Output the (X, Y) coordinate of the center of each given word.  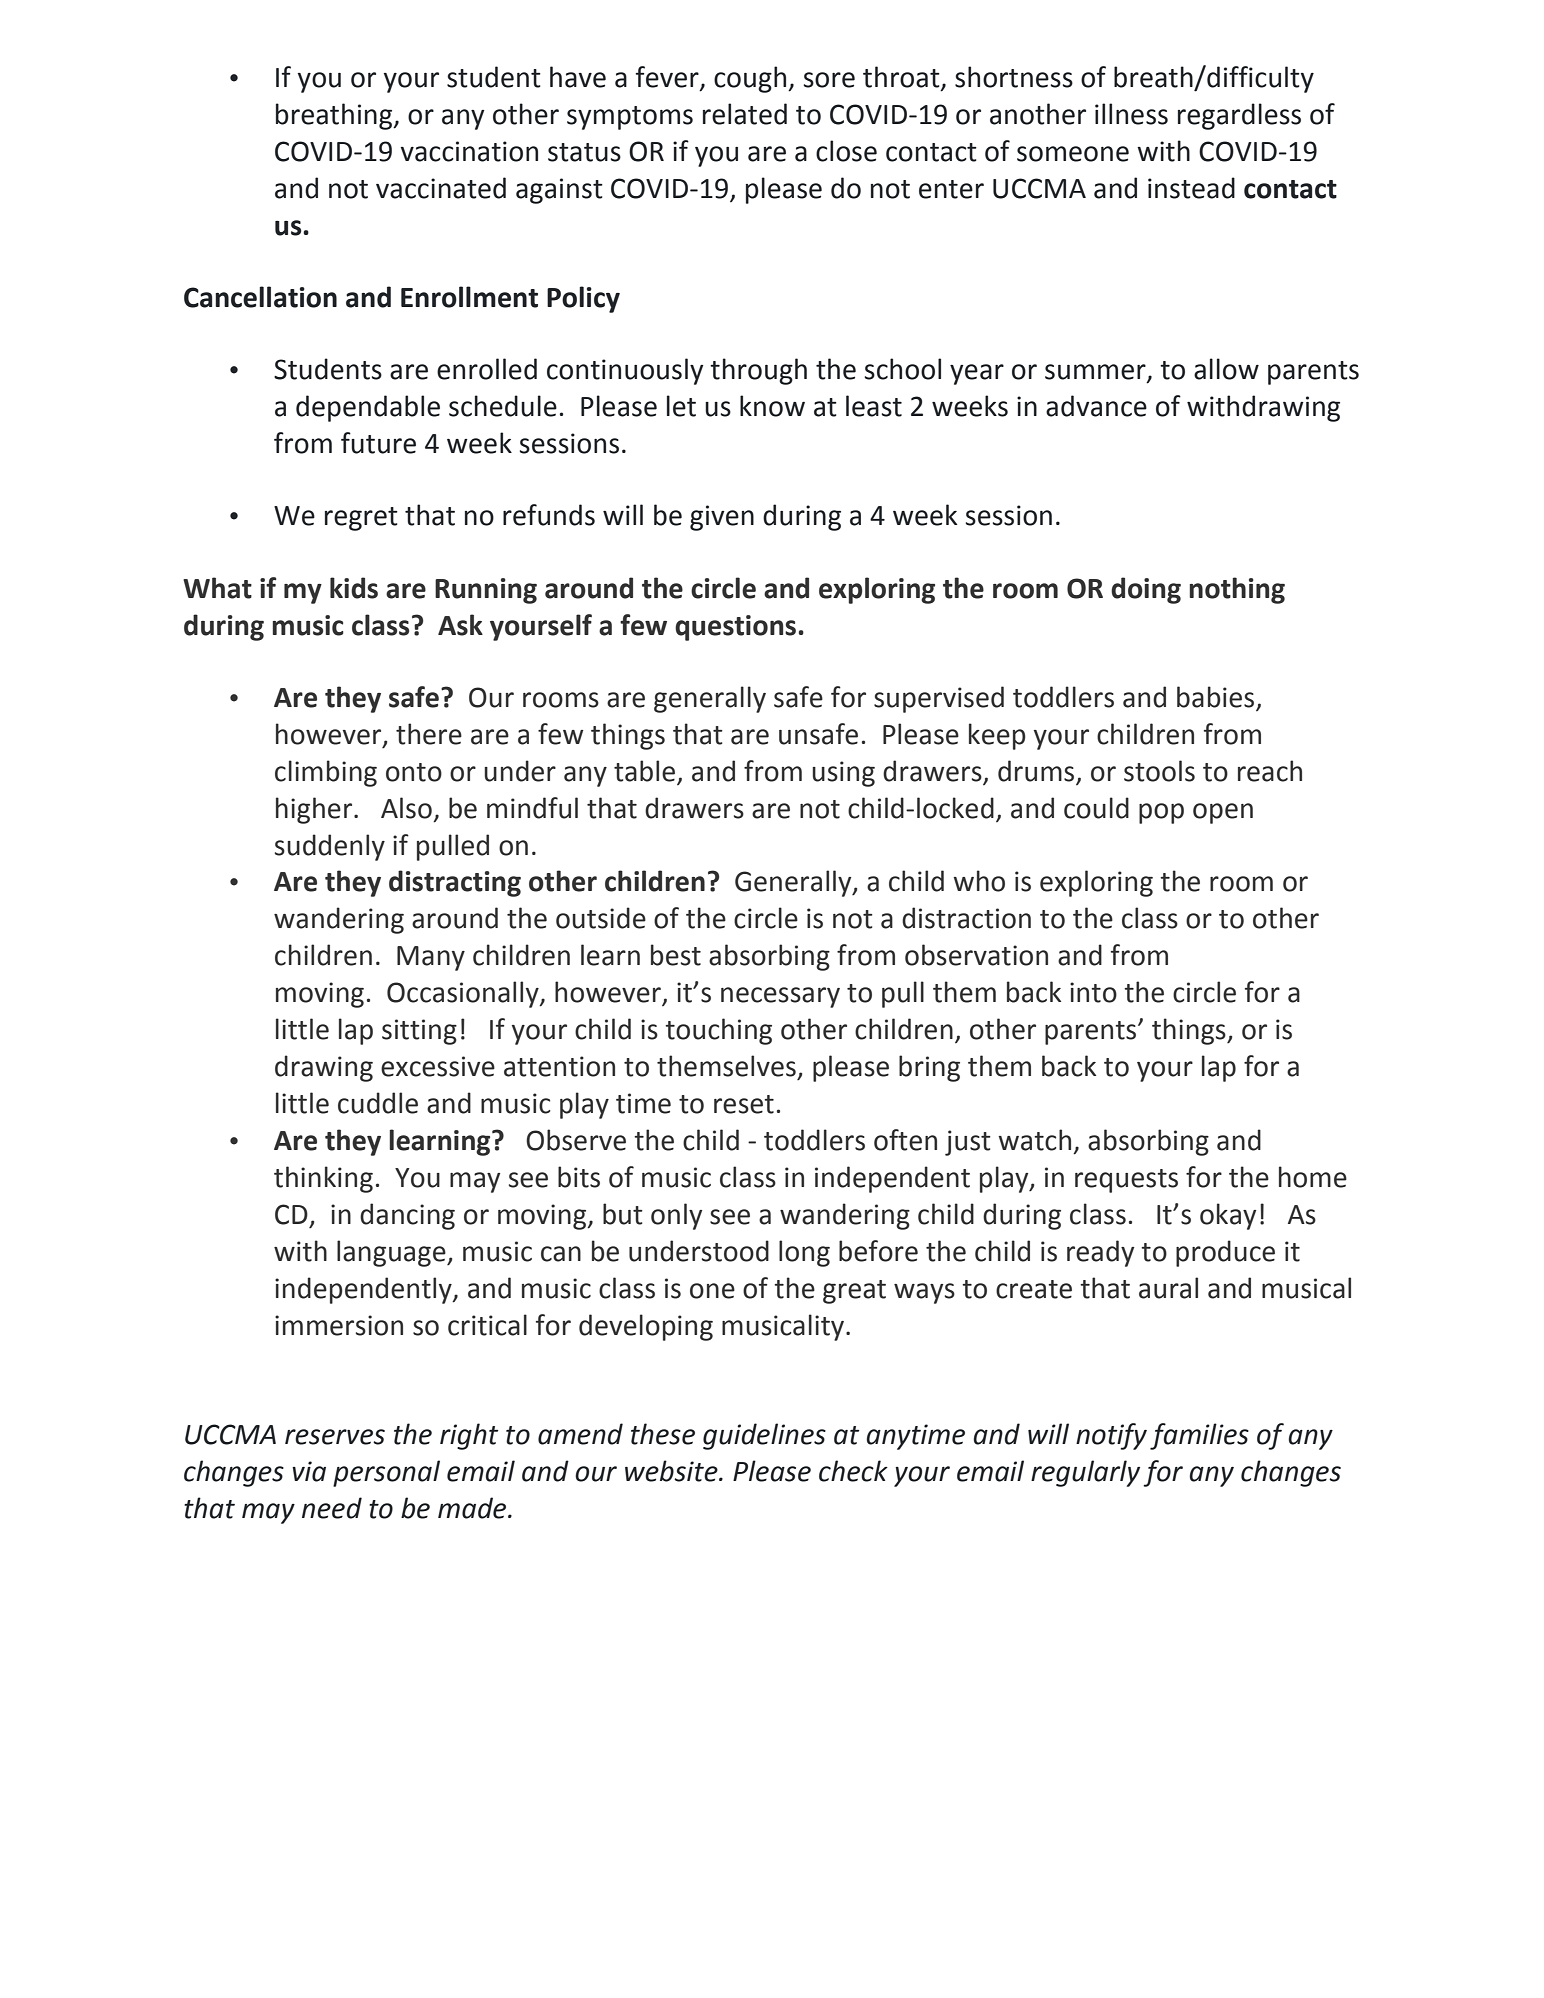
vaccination (469, 151)
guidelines (764, 1436)
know (772, 406)
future (378, 443)
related (745, 114)
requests (1126, 1181)
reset (744, 1104)
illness (1131, 114)
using (843, 774)
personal (386, 1473)
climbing (326, 773)
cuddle (378, 1103)
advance (1096, 406)
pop (1161, 813)
